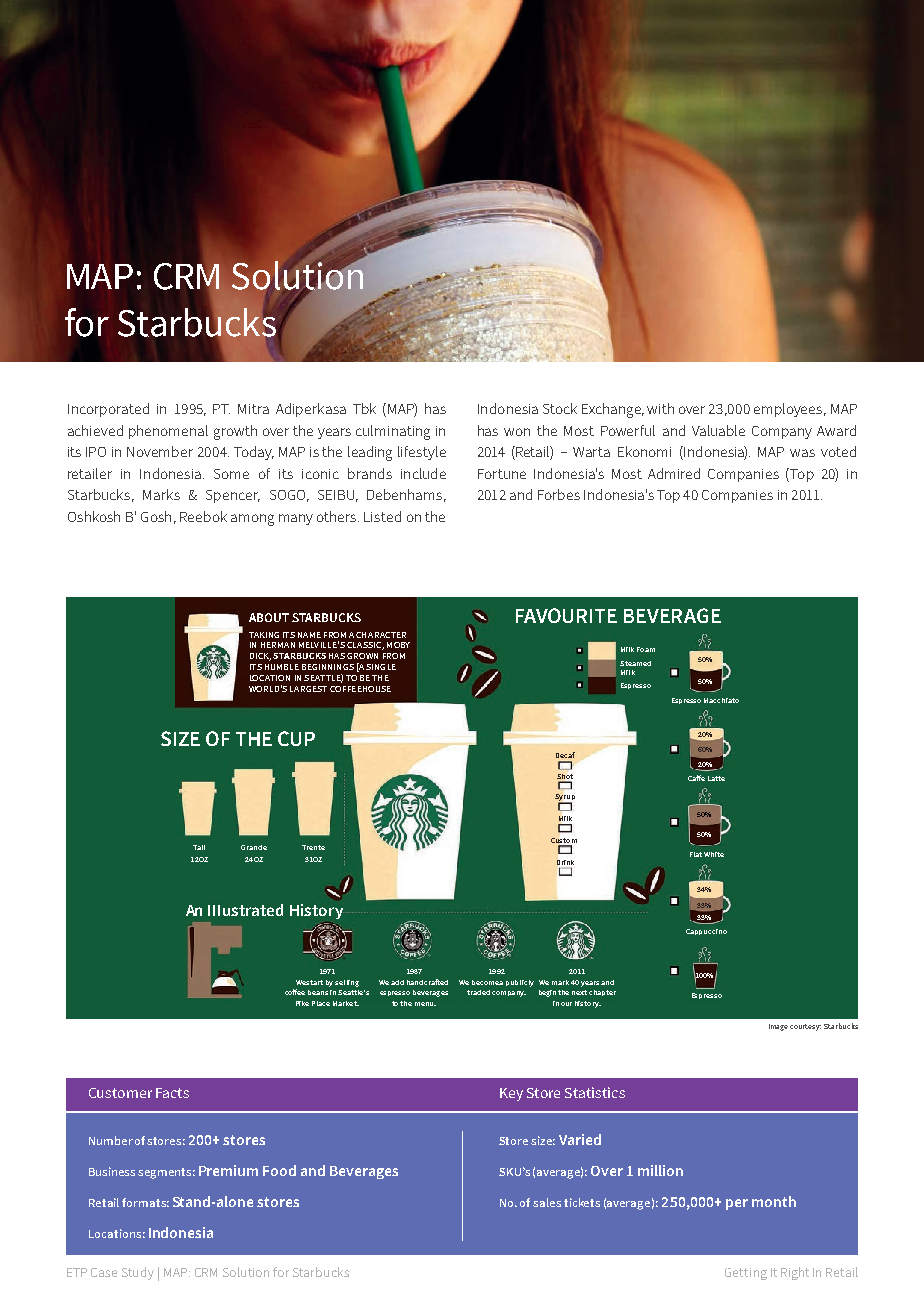  What do you see at coordinates (517, 432) in the screenshot?
I see `won` at bounding box center [517, 432].
